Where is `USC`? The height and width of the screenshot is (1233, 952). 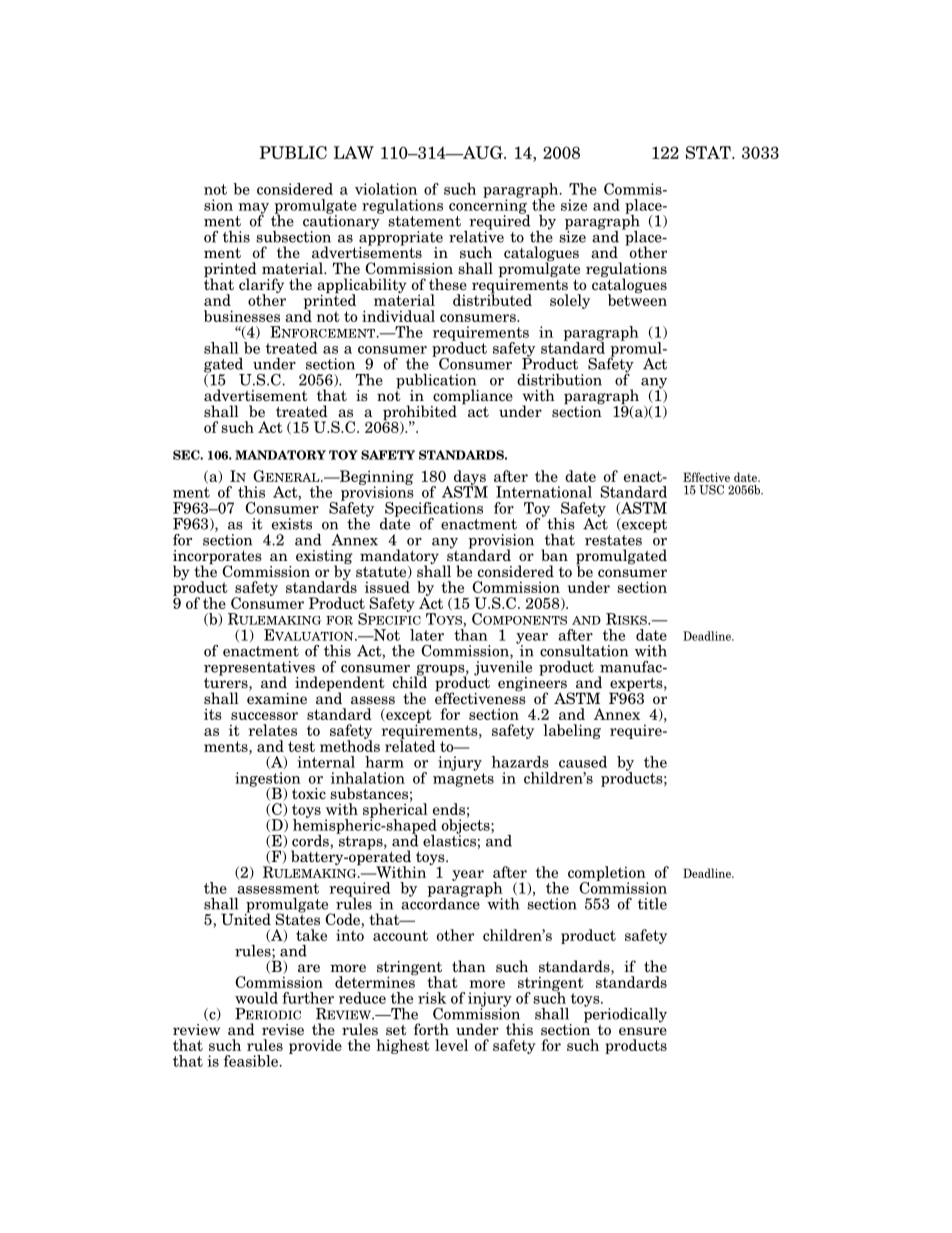
USC is located at coordinates (711, 490).
